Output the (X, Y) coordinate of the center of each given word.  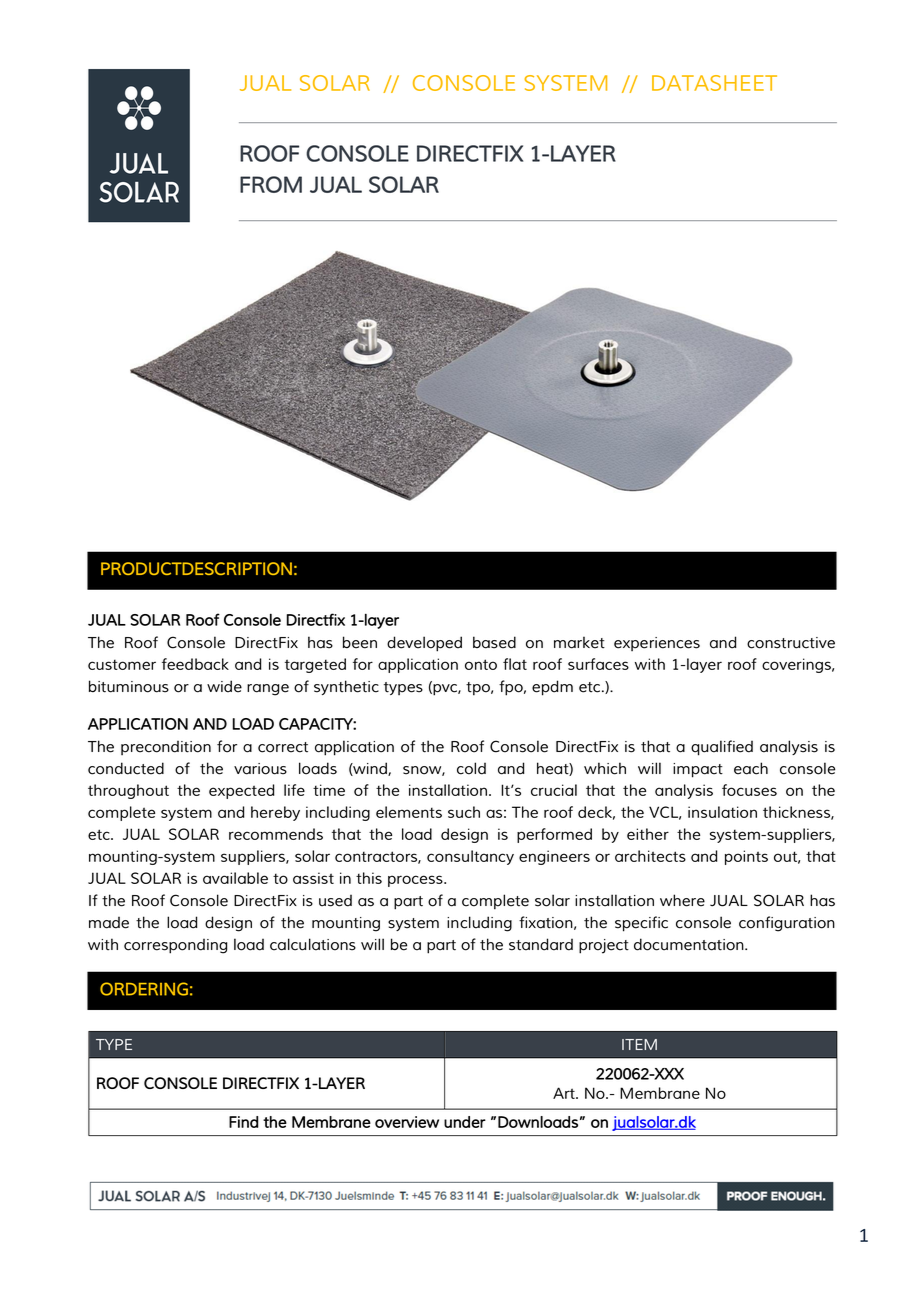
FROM (271, 184)
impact (698, 770)
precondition (166, 747)
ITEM (639, 1044)
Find (244, 1122)
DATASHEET (714, 83)
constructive (791, 643)
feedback (195, 664)
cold (471, 768)
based (494, 642)
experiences (657, 644)
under (465, 1122)
